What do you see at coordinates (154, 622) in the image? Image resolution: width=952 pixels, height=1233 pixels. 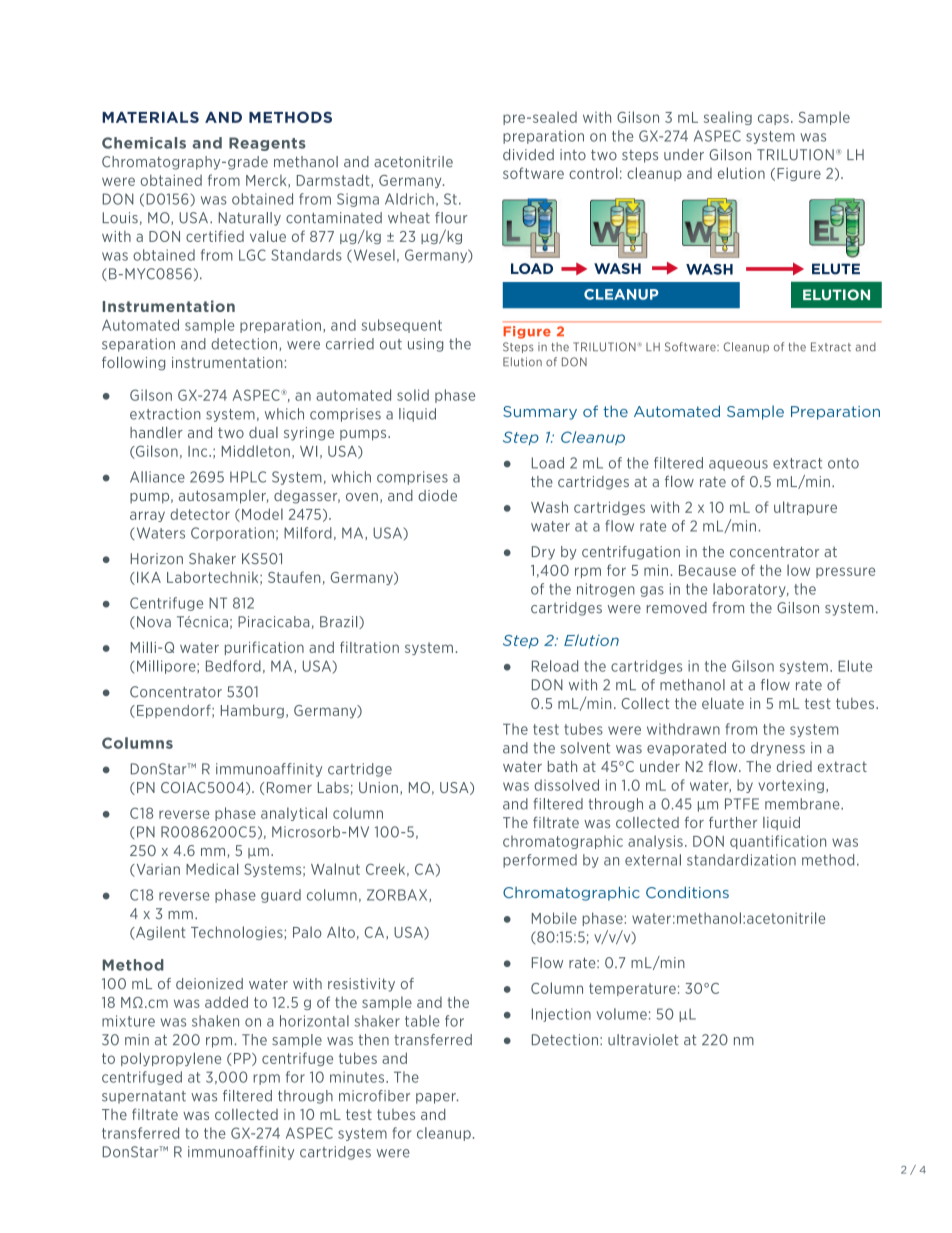 I see `Nova` at bounding box center [154, 622].
